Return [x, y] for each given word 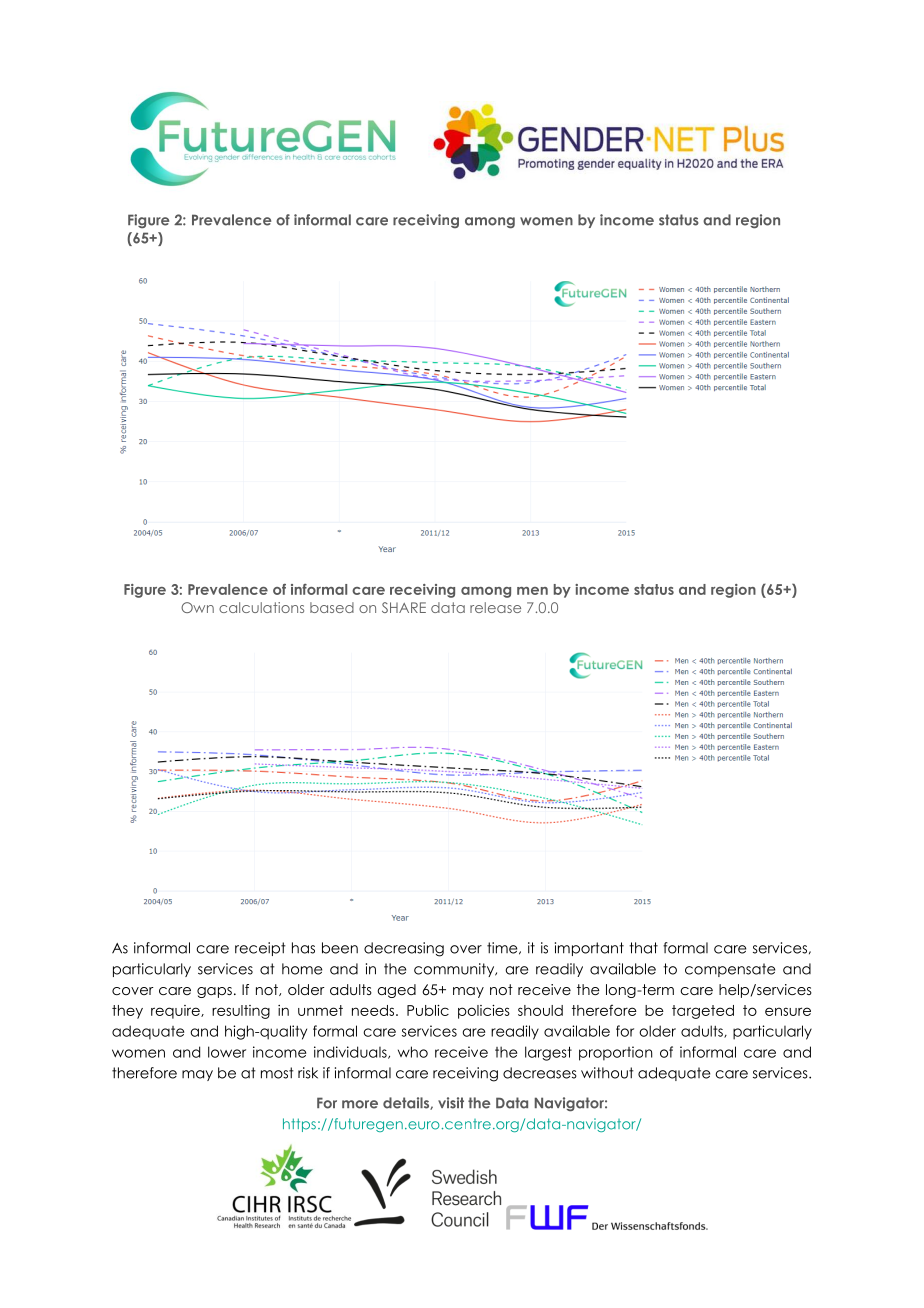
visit [451, 1103]
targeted [703, 1012]
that [643, 948]
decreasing [404, 949]
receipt [260, 949]
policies [484, 1012]
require [176, 1012]
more [360, 1104]
